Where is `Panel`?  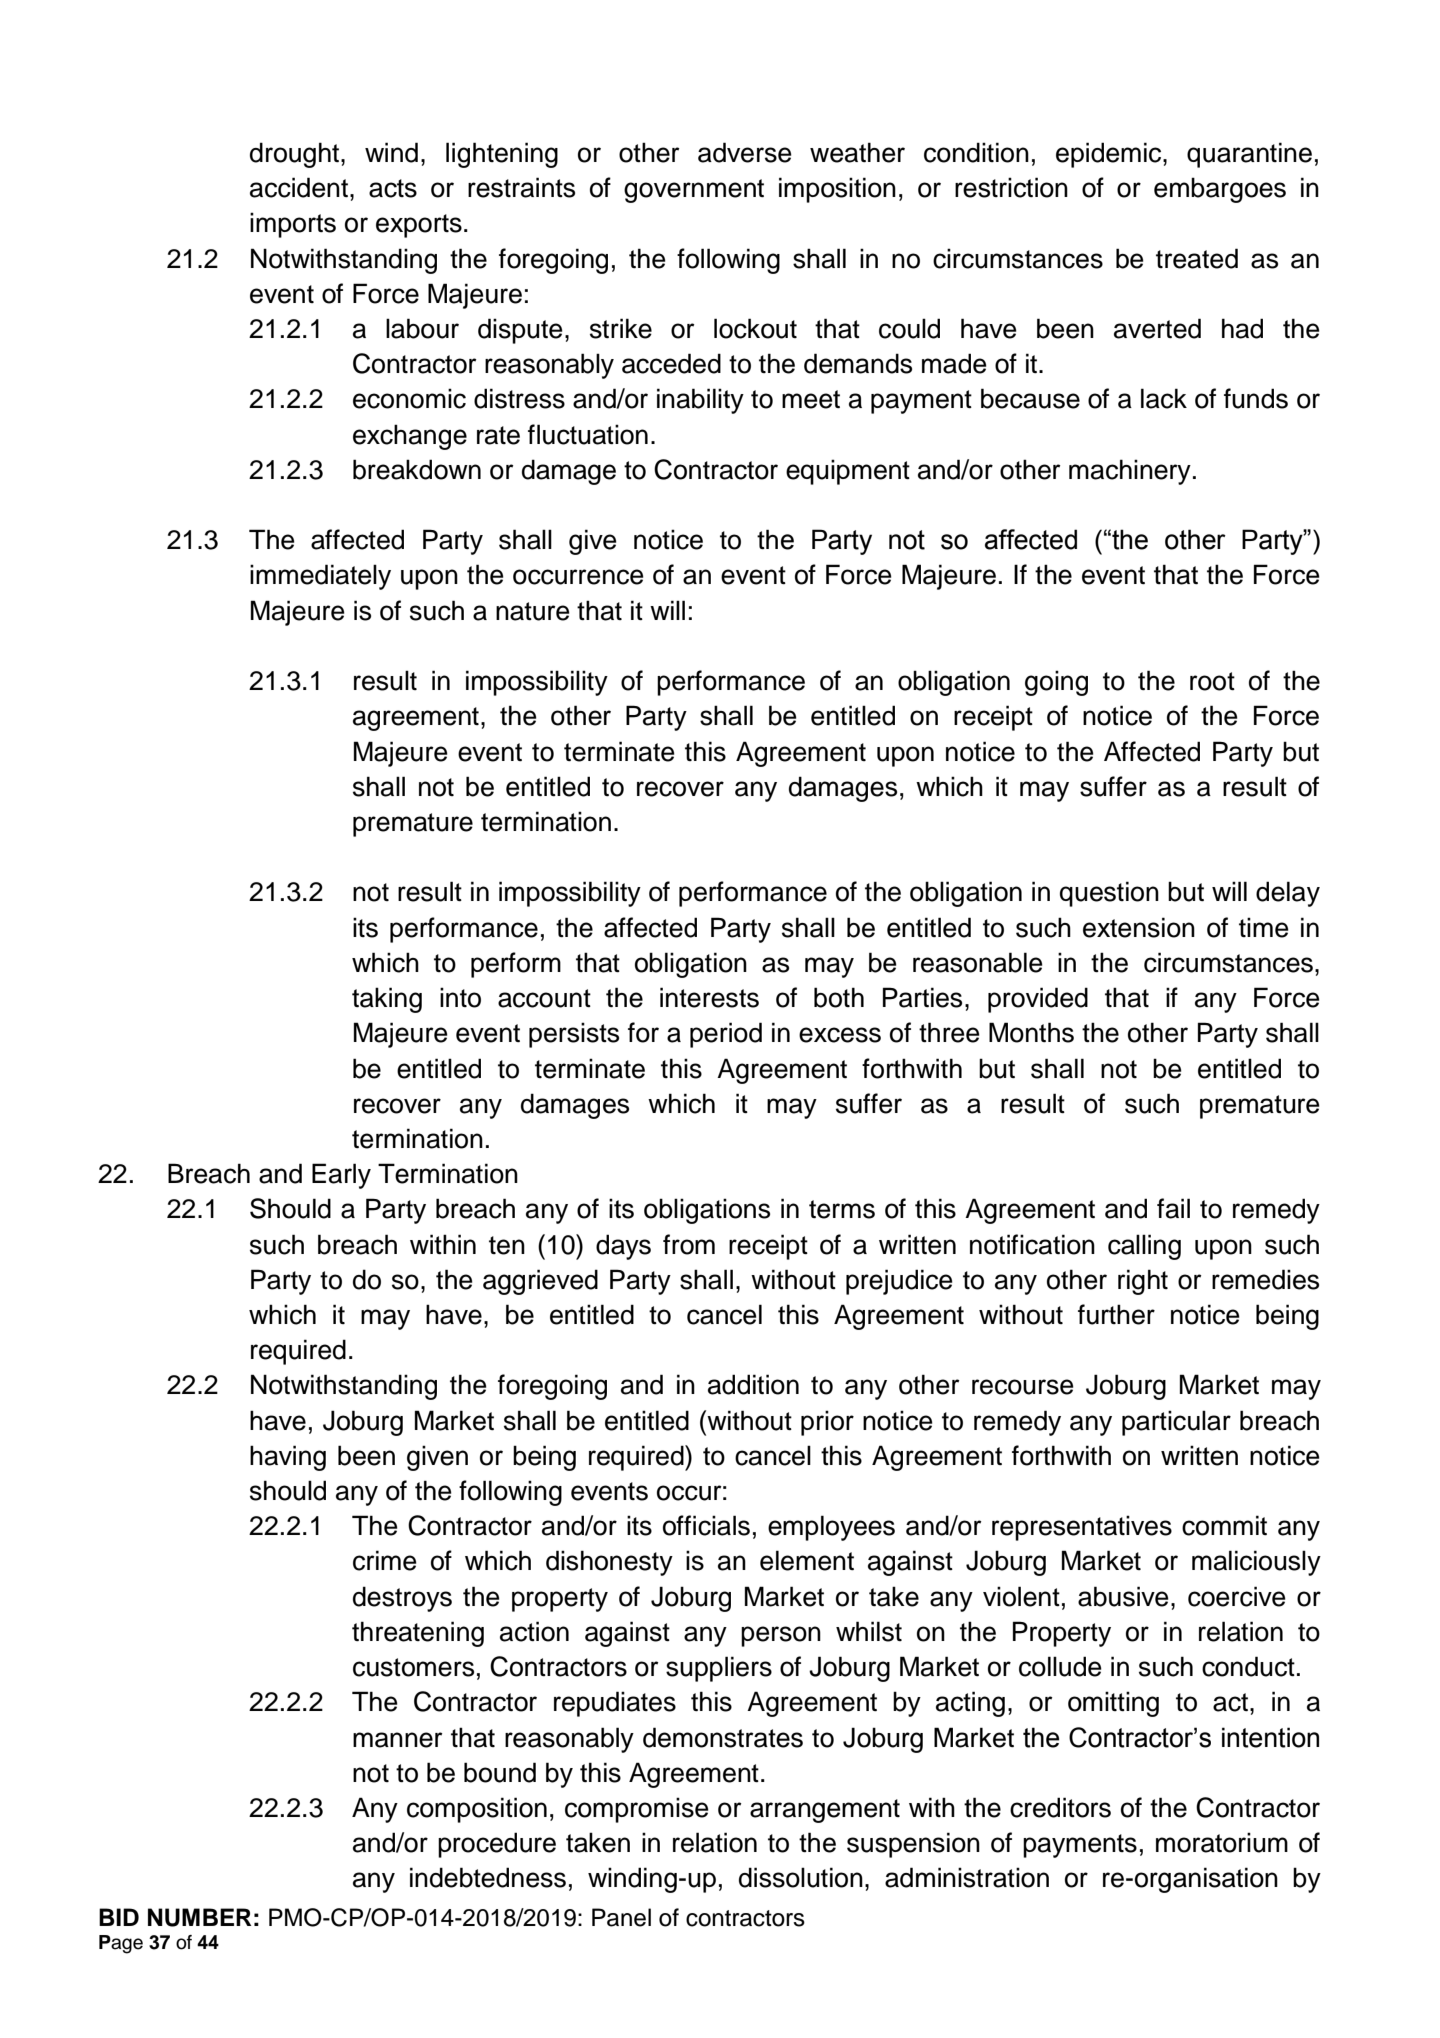 Panel is located at coordinates (621, 1917).
